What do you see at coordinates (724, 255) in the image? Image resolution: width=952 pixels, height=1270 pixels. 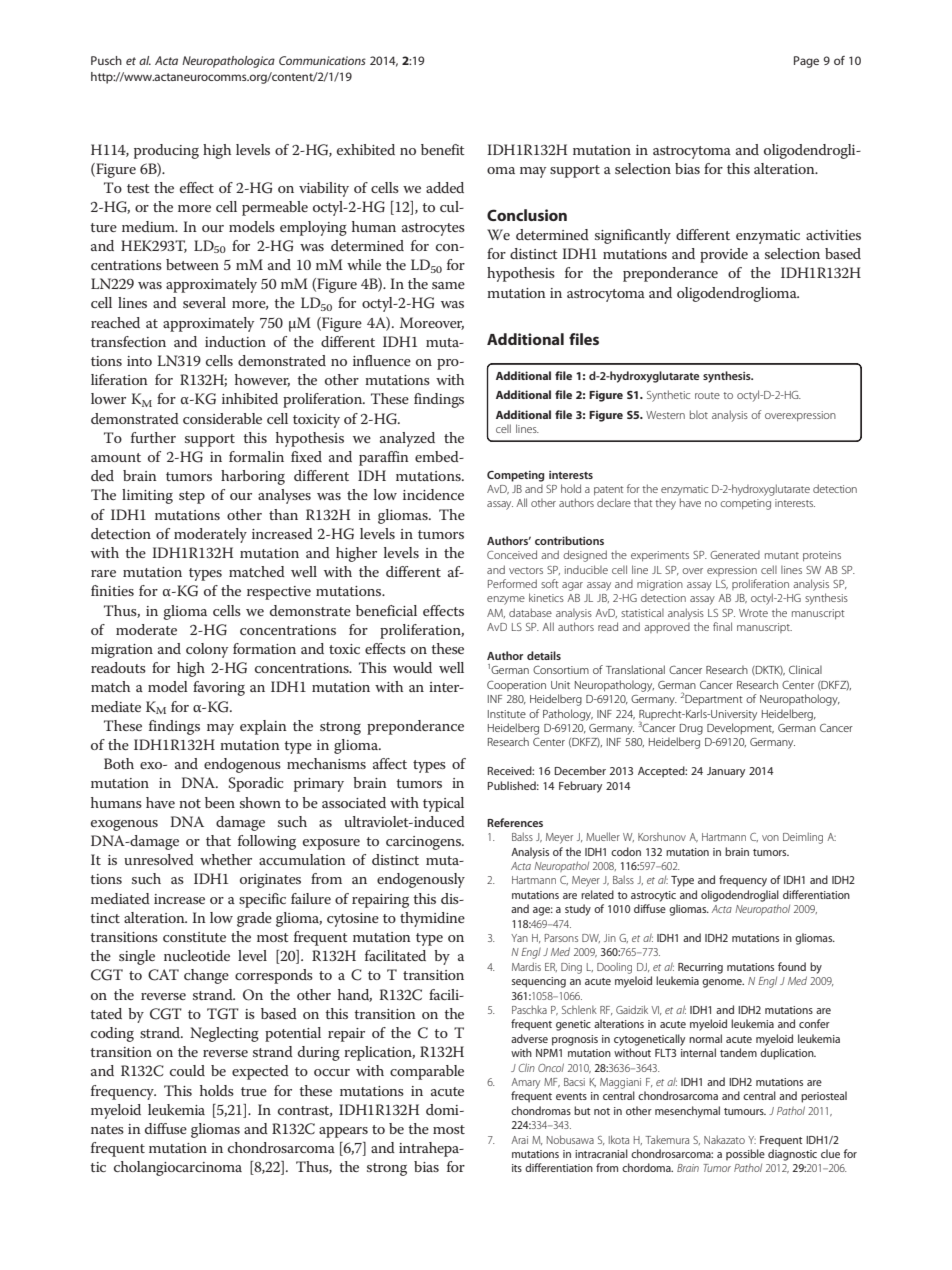 I see `provide` at bounding box center [724, 255].
